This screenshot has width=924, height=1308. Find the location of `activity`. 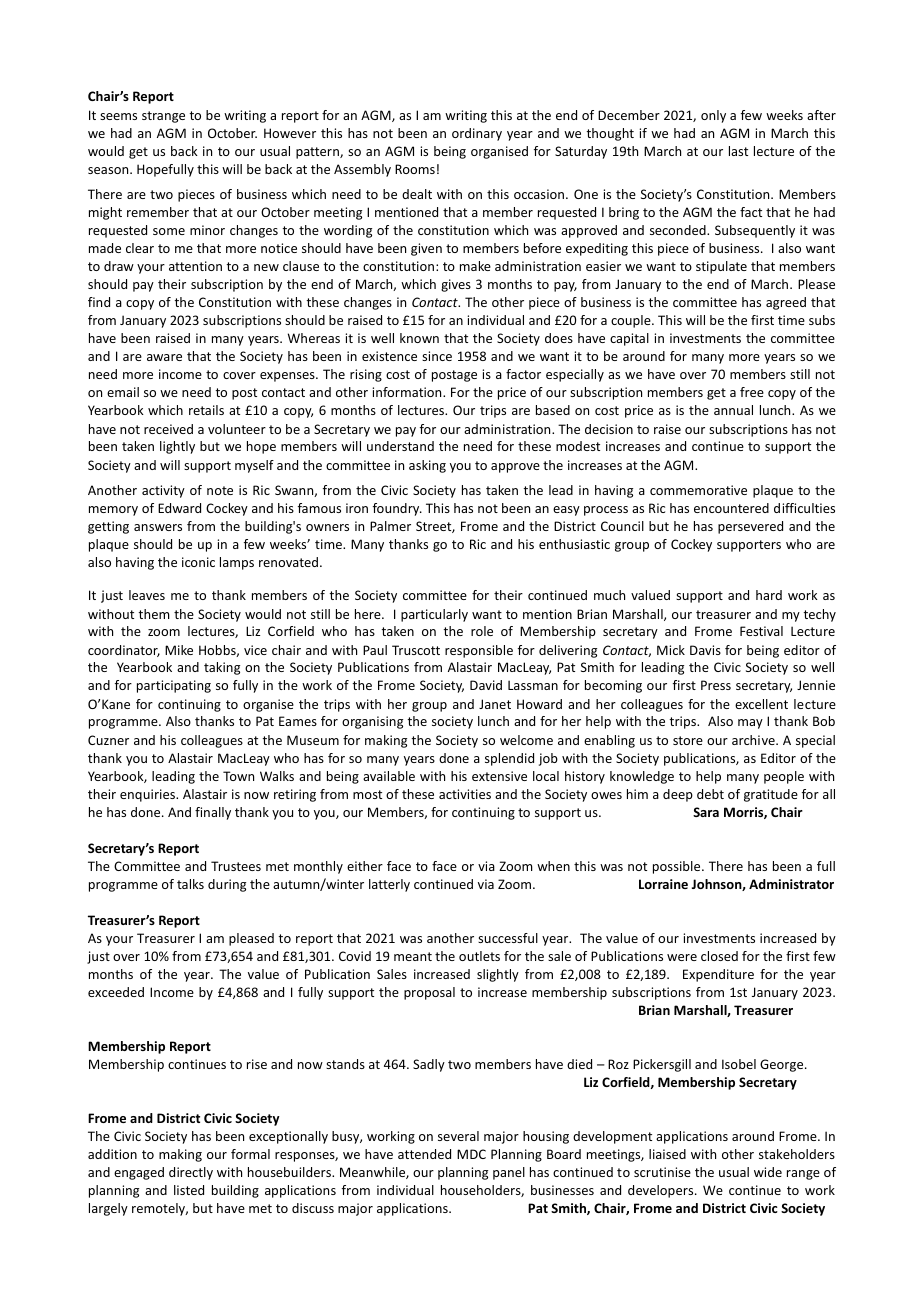

activity is located at coordinates (163, 491).
